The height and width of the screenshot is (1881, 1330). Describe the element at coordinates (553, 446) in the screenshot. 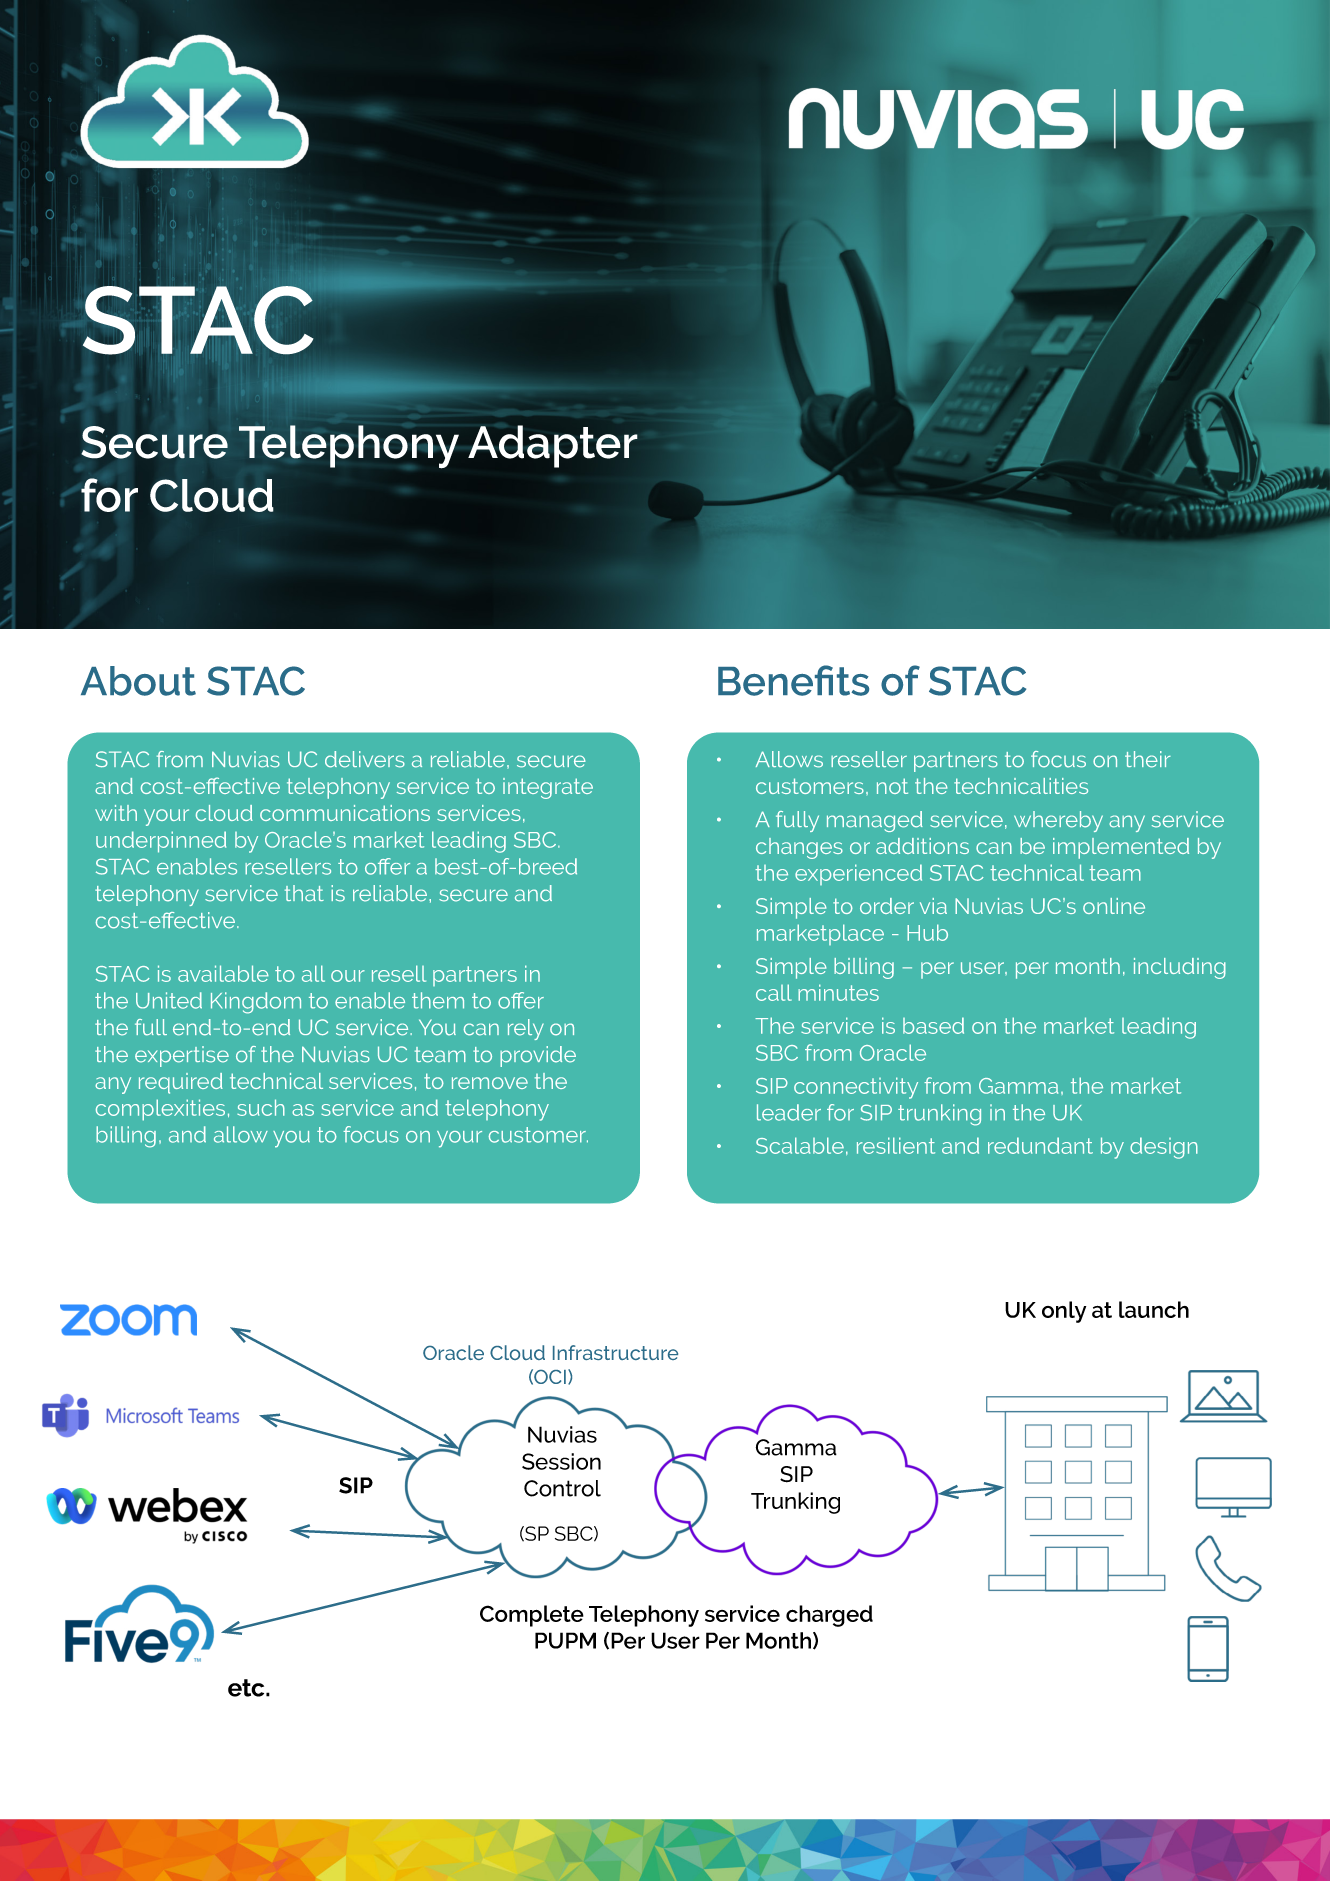

I see `Adapter` at that location.
